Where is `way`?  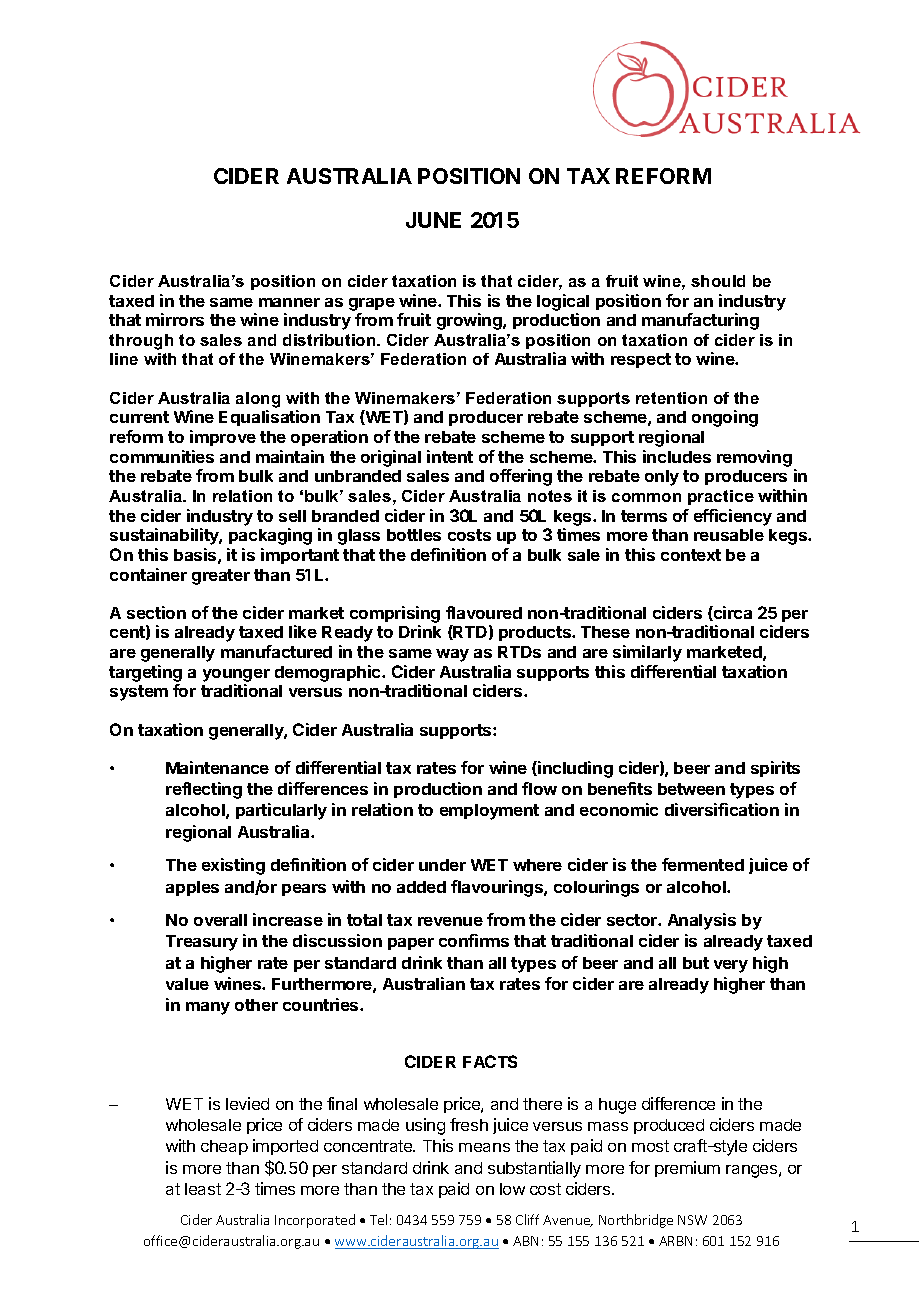 way is located at coordinates (452, 655).
